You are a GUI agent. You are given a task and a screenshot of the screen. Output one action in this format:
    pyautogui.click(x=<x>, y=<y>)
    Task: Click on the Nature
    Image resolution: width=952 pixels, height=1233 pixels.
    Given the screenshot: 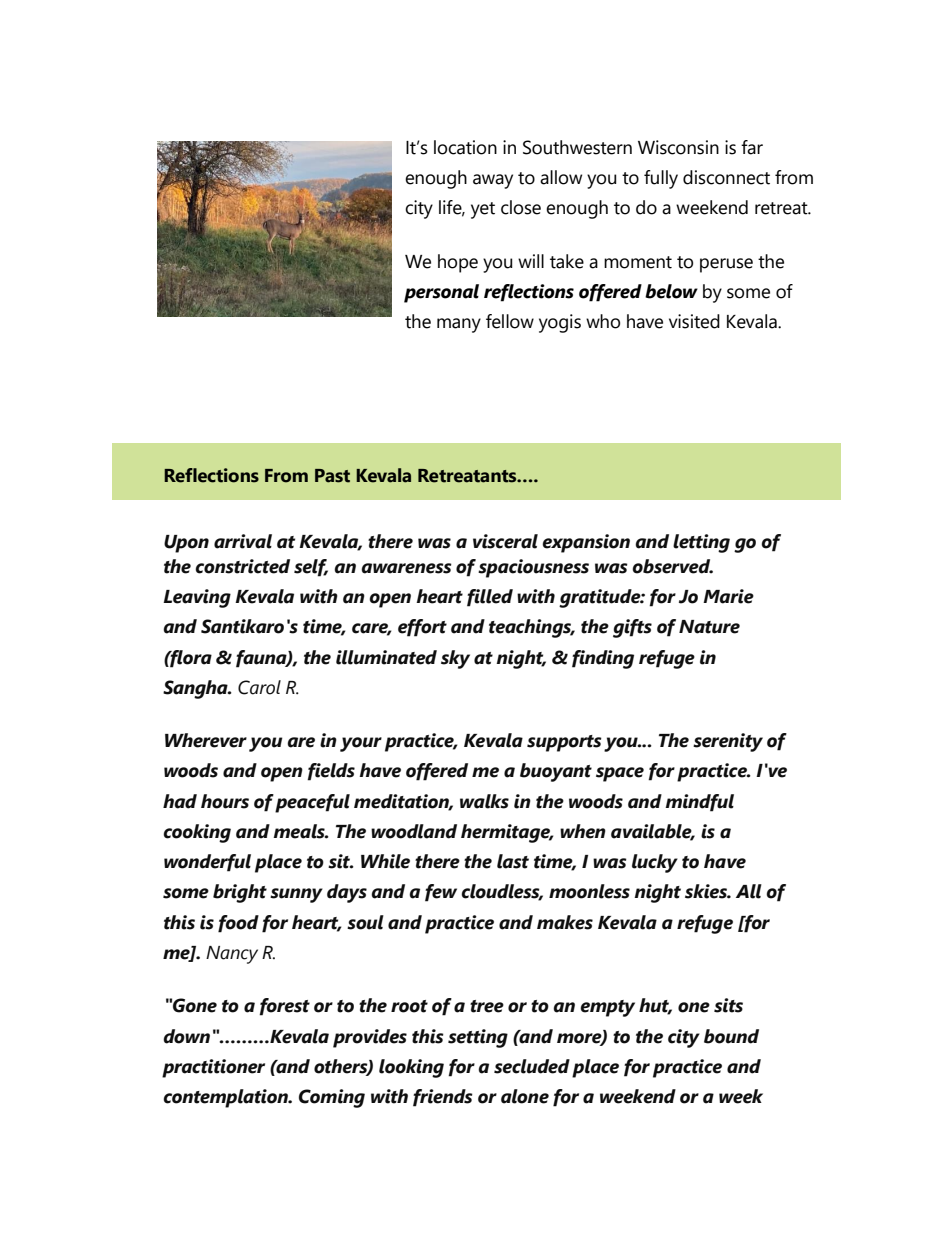 What is the action you would take?
    pyautogui.click(x=709, y=627)
